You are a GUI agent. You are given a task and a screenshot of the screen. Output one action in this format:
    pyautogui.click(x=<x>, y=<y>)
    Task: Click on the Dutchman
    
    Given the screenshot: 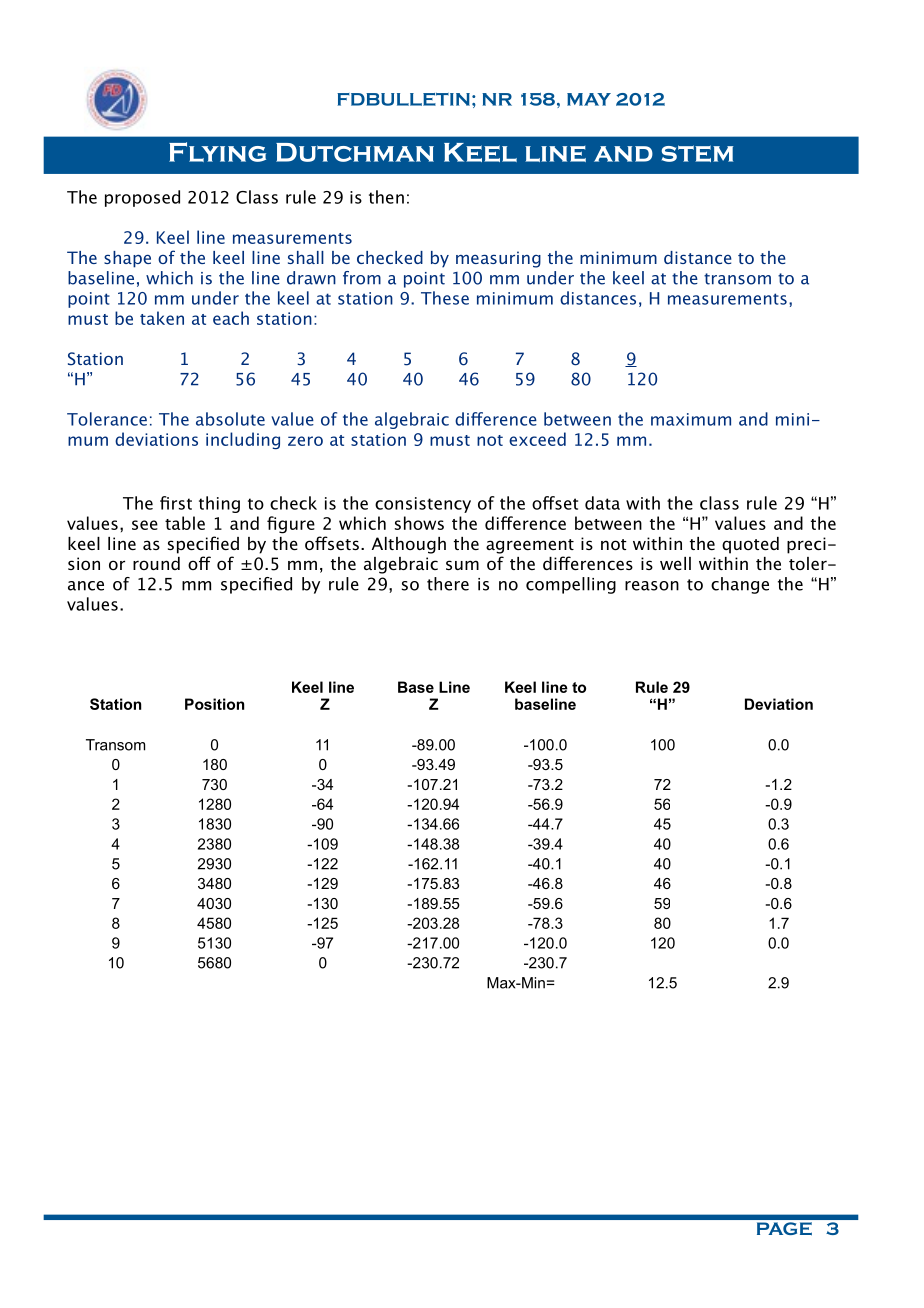 What is the action you would take?
    pyautogui.click(x=355, y=152)
